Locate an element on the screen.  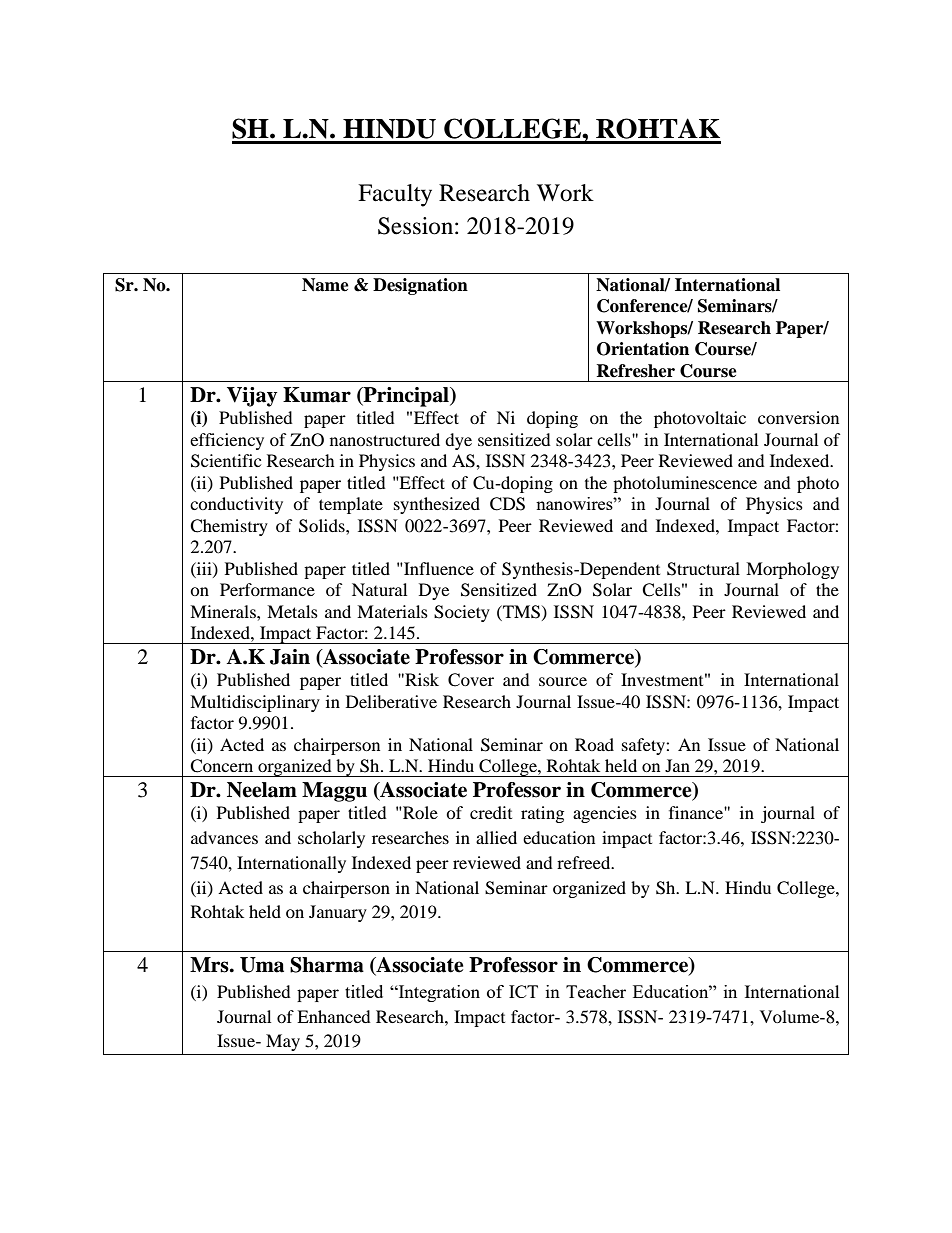
Scientific is located at coordinates (226, 461).
